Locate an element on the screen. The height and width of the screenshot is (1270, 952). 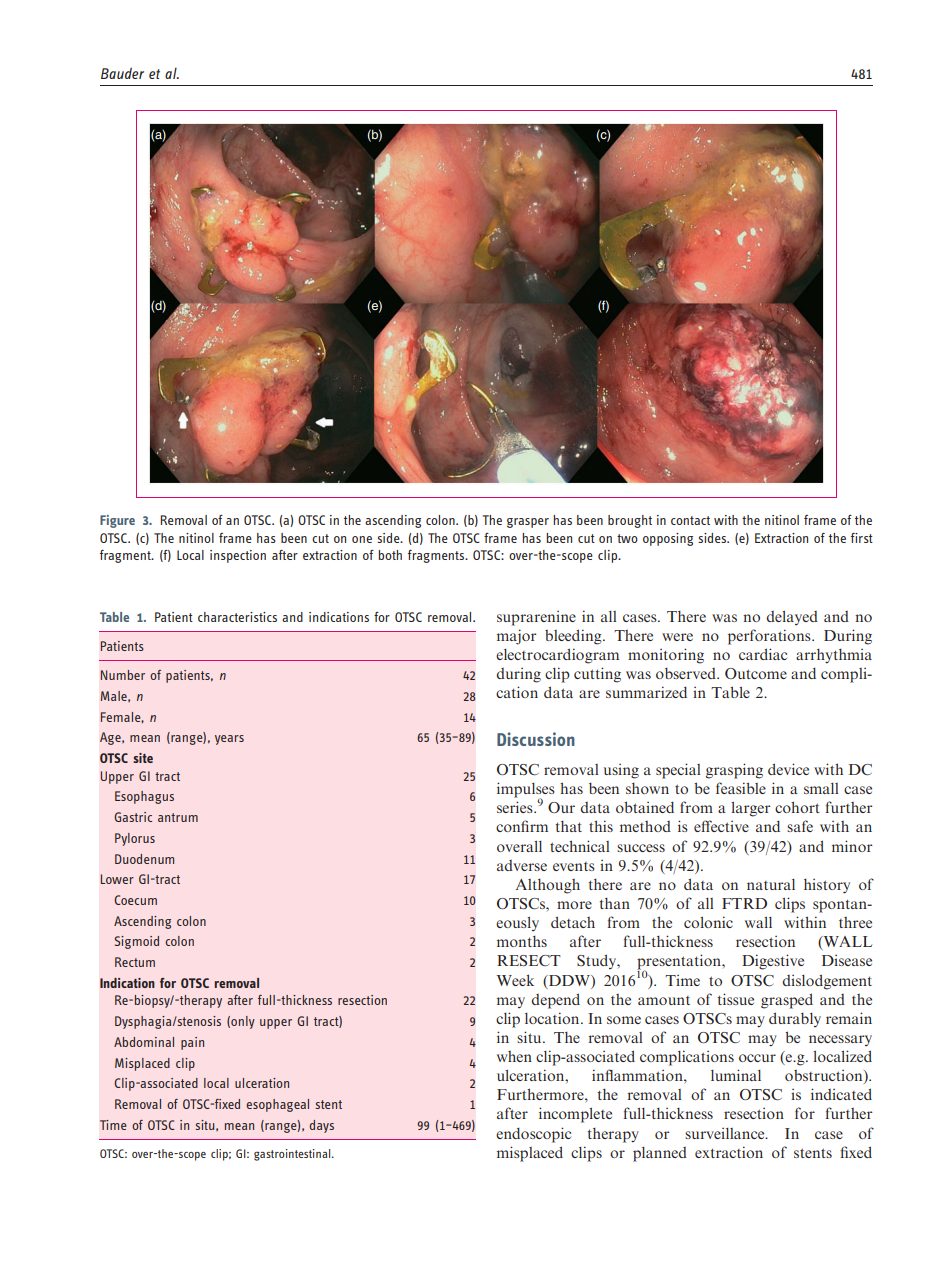
endoscopic is located at coordinates (533, 1135).
